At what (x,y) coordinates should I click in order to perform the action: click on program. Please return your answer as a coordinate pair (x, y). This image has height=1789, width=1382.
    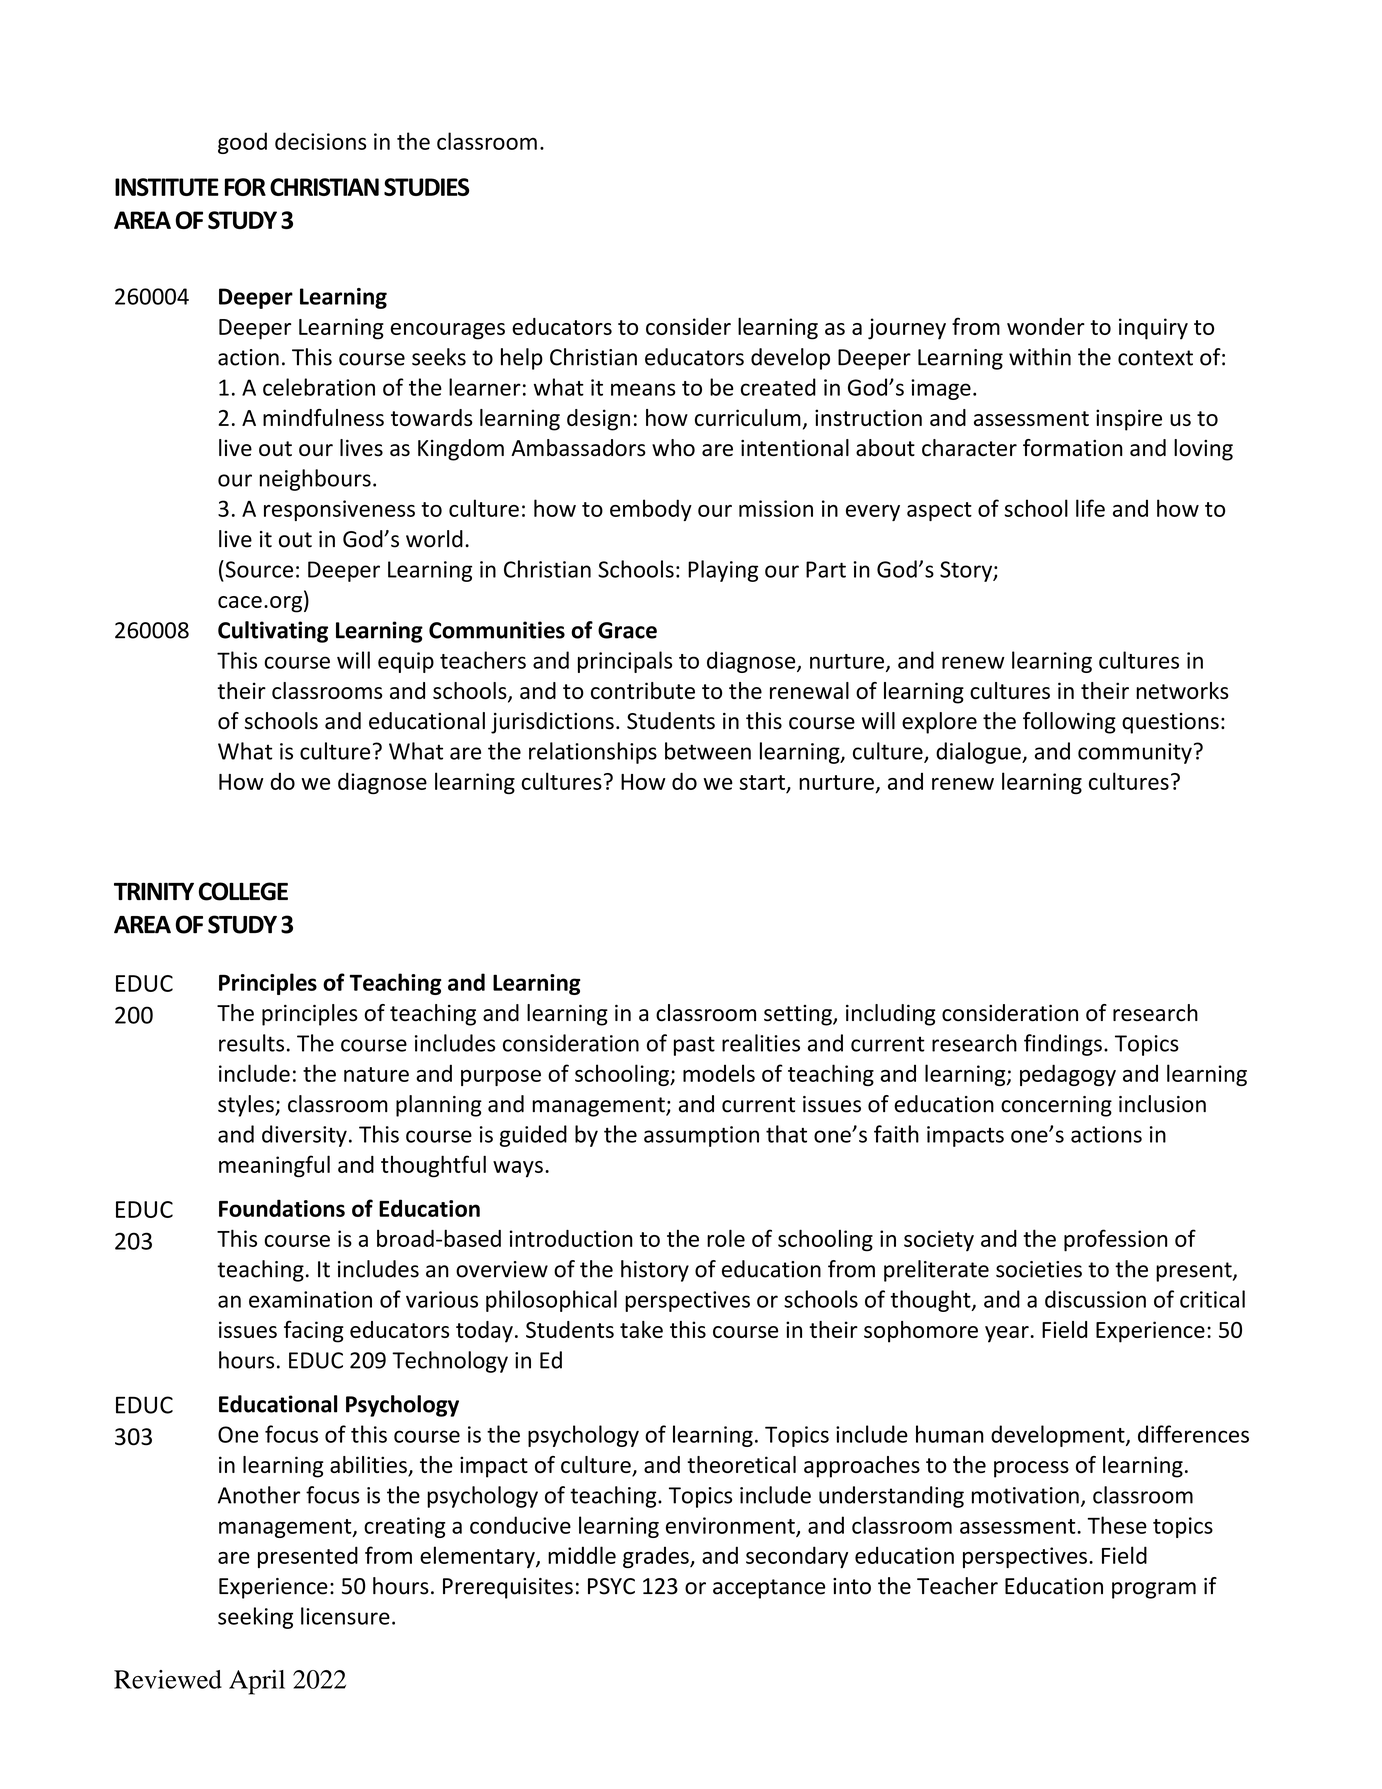
    Looking at the image, I should click on (1154, 1590).
